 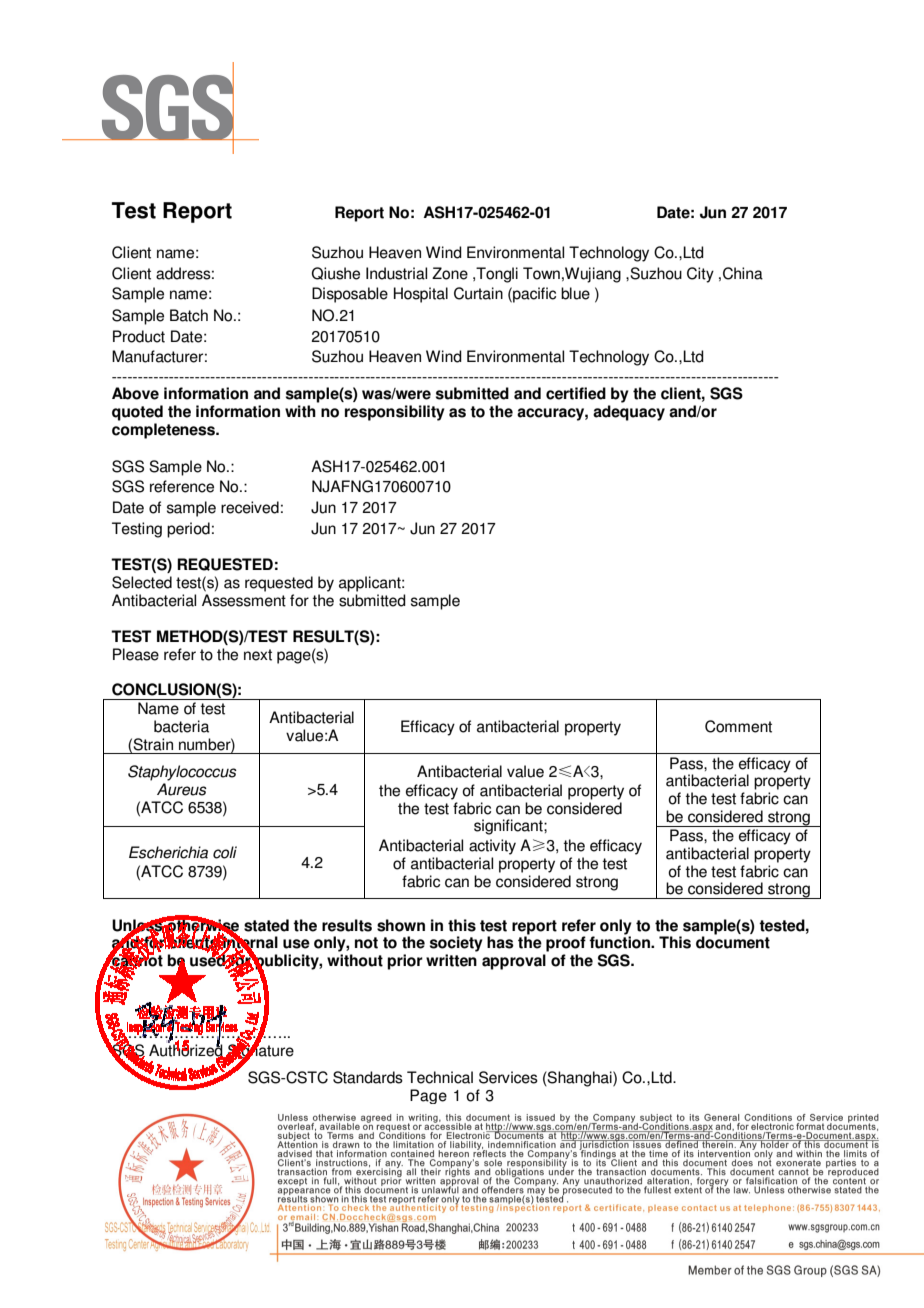 What do you see at coordinates (440, 1077) in the image?
I see `Technical` at bounding box center [440, 1077].
